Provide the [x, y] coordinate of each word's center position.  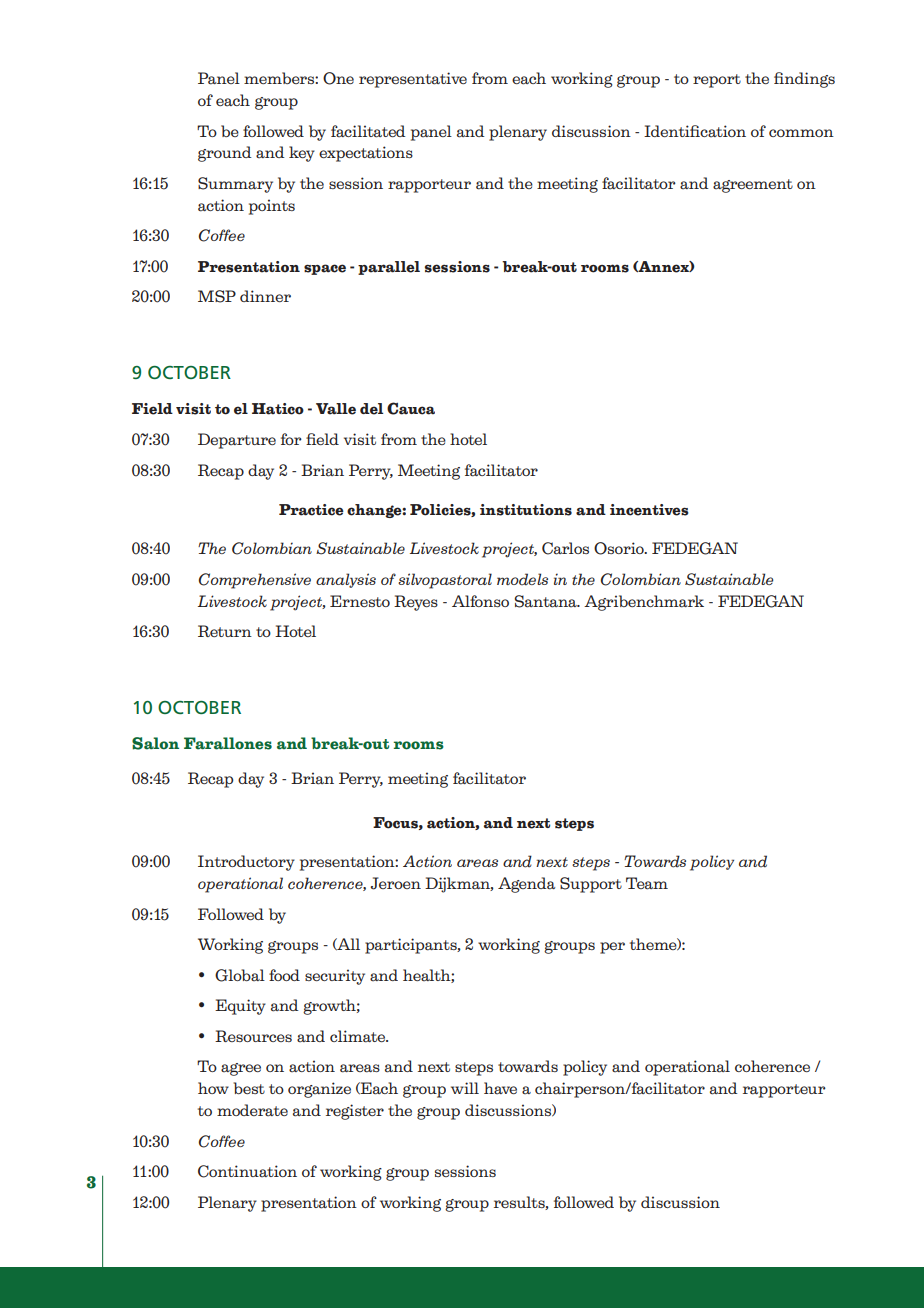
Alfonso [480, 601]
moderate [252, 1110]
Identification [695, 131]
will [465, 1088]
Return [225, 631]
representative [413, 80]
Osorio [620, 548]
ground [225, 154]
